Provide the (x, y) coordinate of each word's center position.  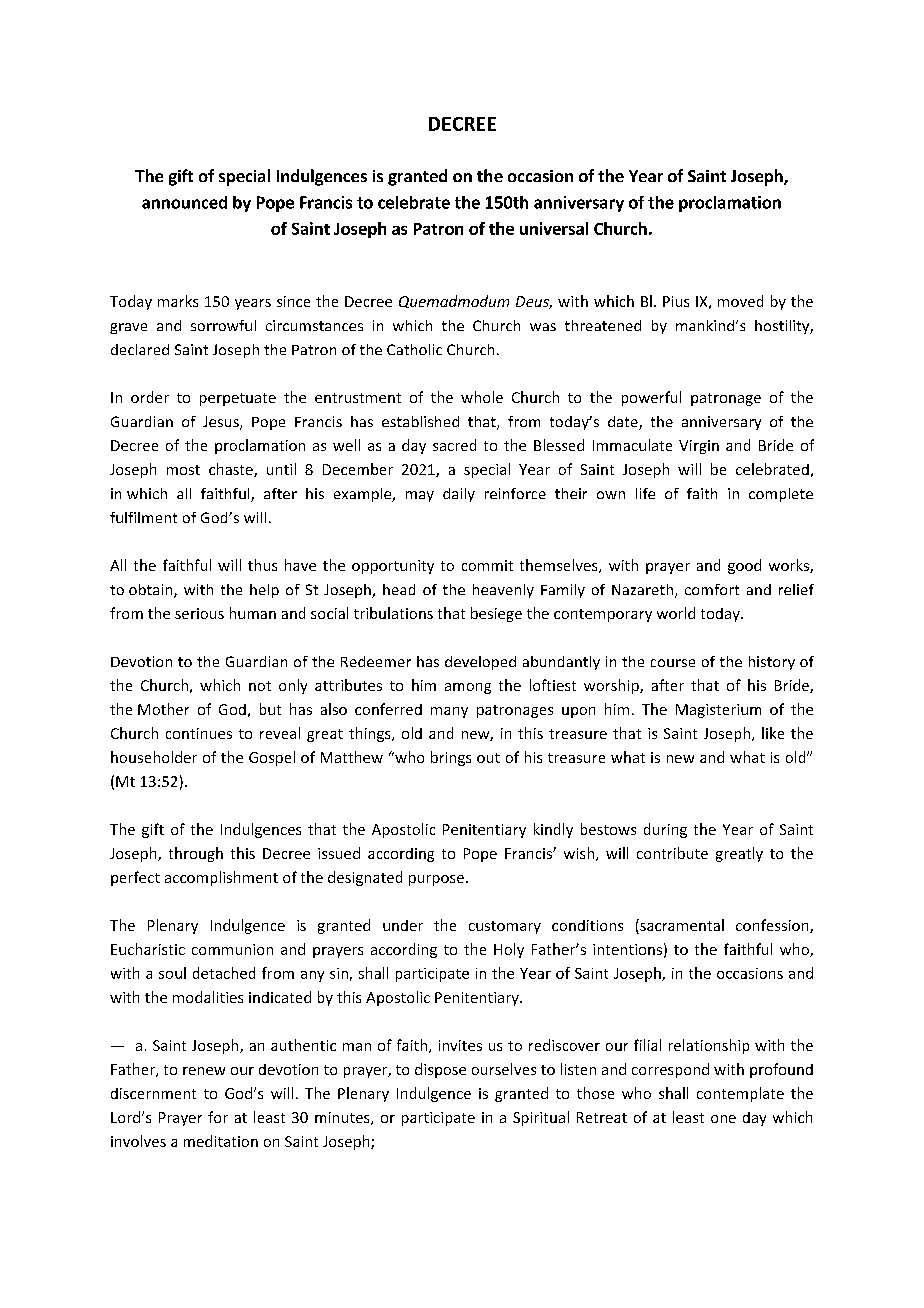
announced (184, 202)
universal (554, 228)
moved (740, 301)
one (723, 1119)
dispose (440, 1070)
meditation (221, 1141)
